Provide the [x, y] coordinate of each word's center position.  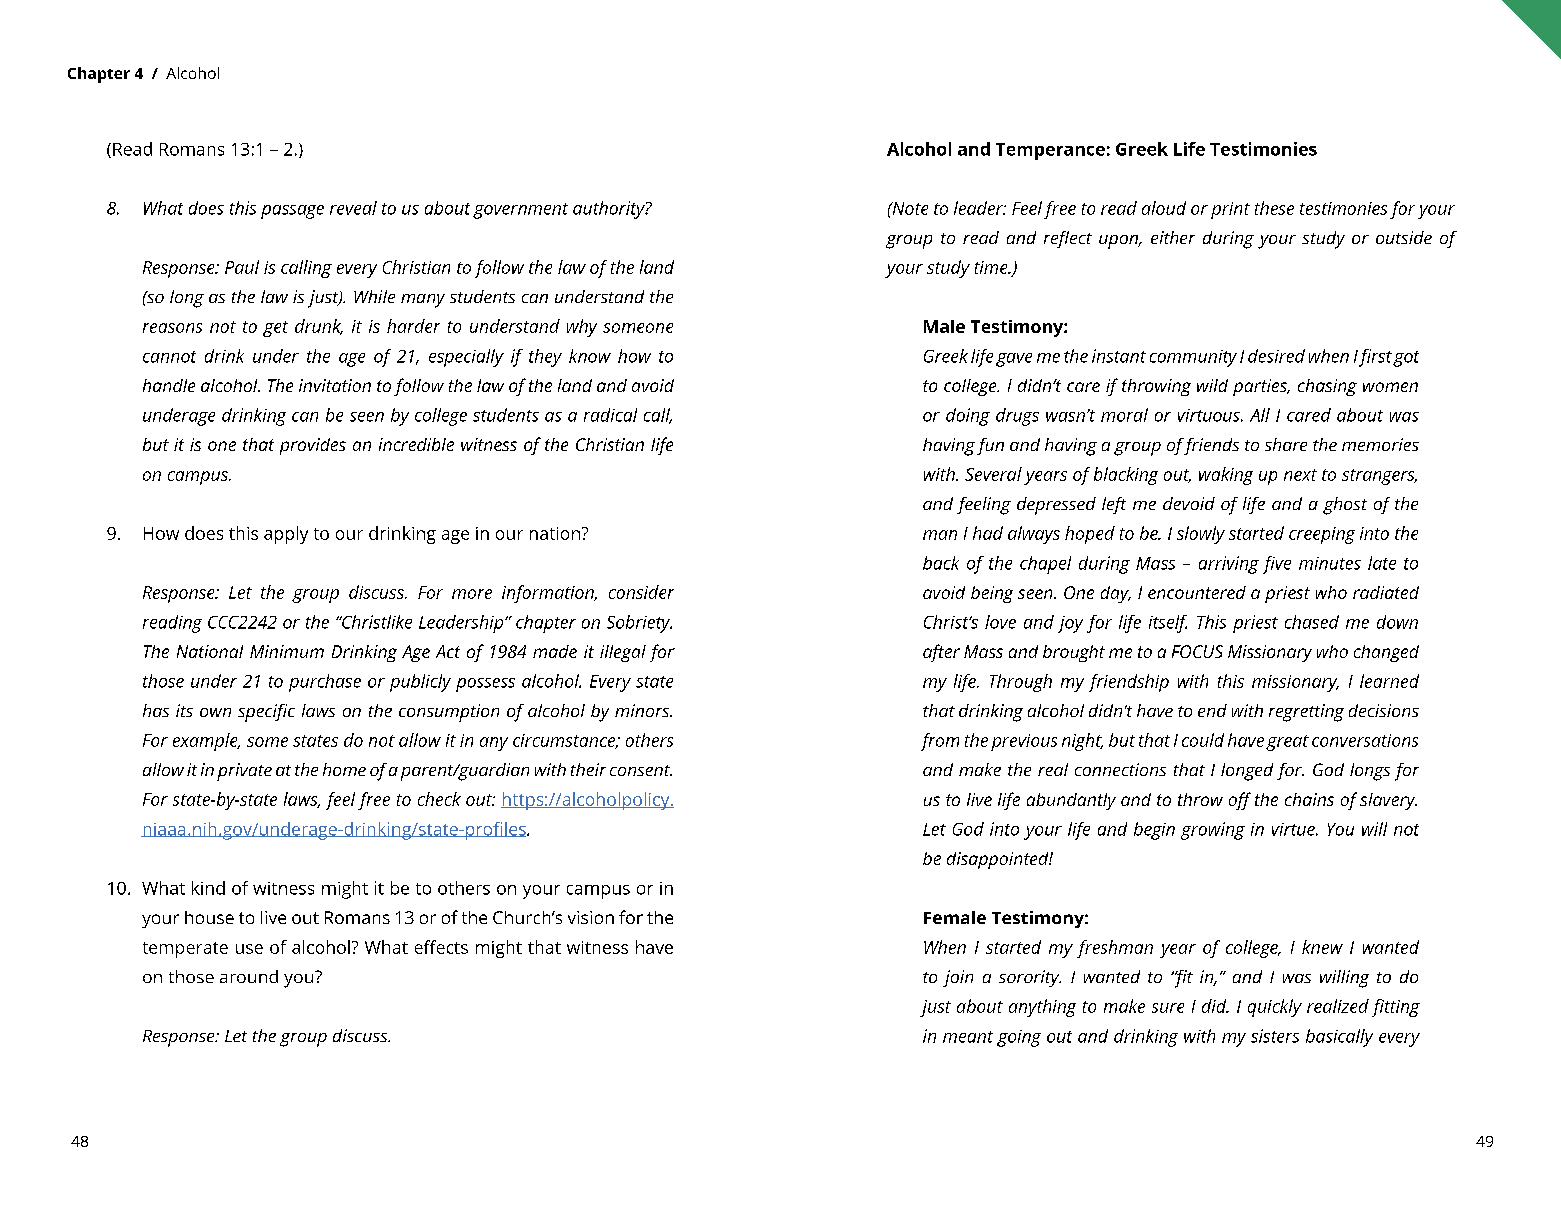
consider [641, 592]
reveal [353, 208]
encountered [1197, 592]
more [472, 594]
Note [909, 208]
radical [610, 415]
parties [1261, 387]
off [1240, 801]
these [1274, 208]
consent [641, 770]
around [249, 976]
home [344, 769]
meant [968, 1037]
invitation [335, 385]
